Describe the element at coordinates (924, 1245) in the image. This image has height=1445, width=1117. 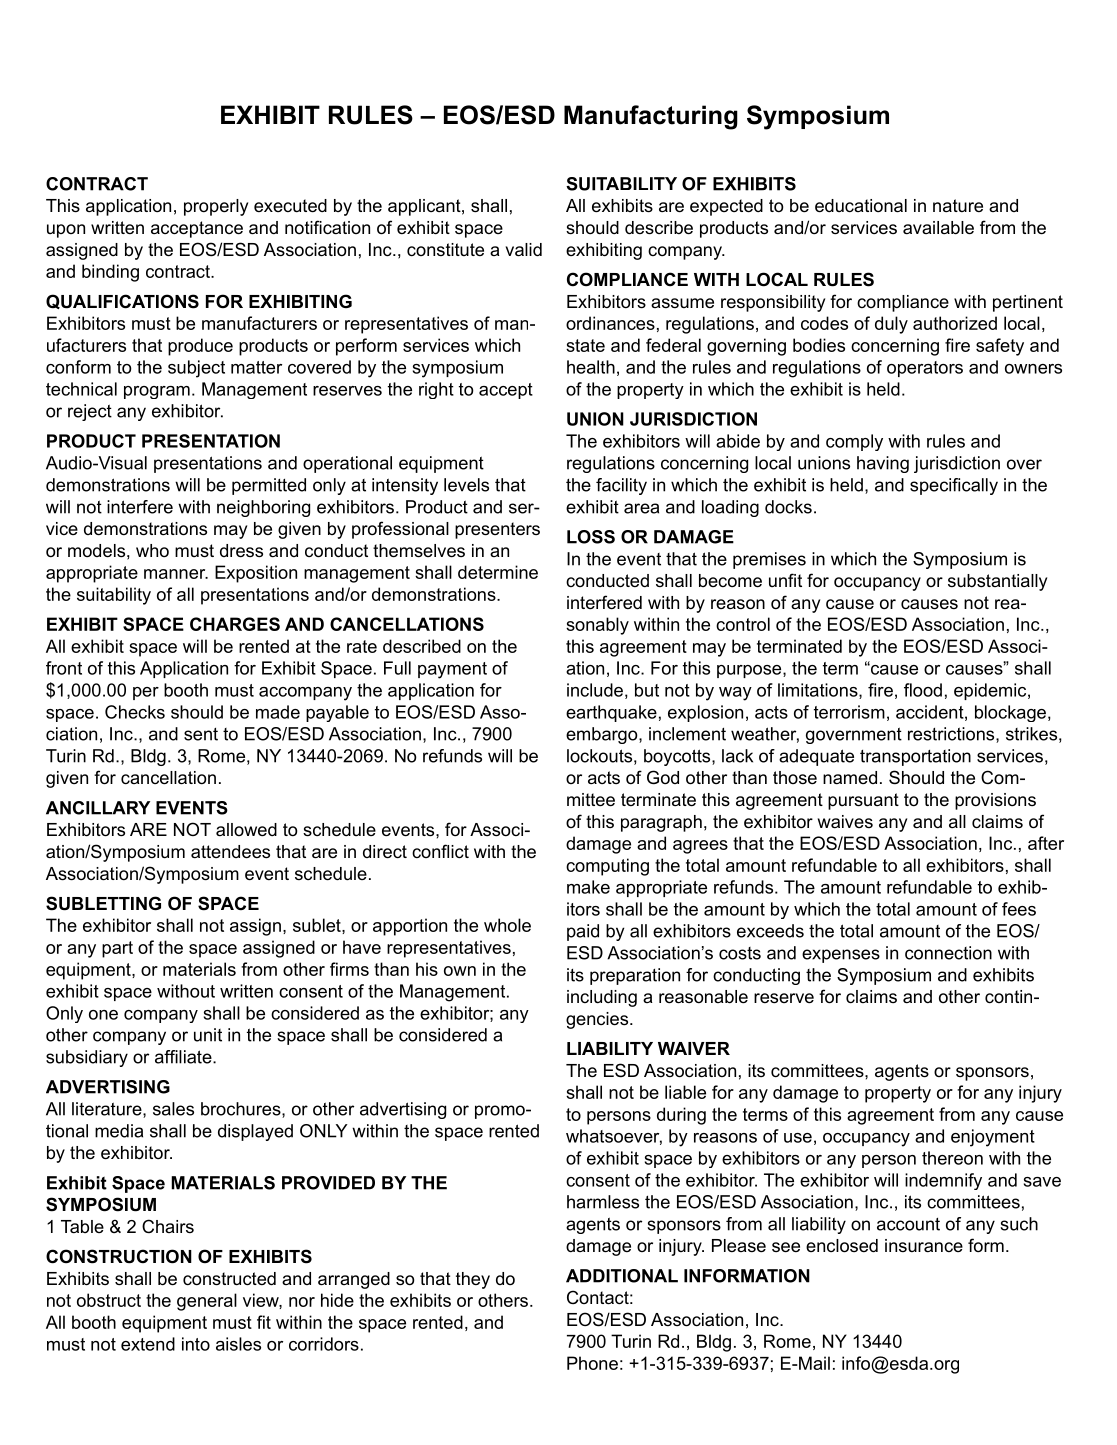
I see `insurance` at that location.
